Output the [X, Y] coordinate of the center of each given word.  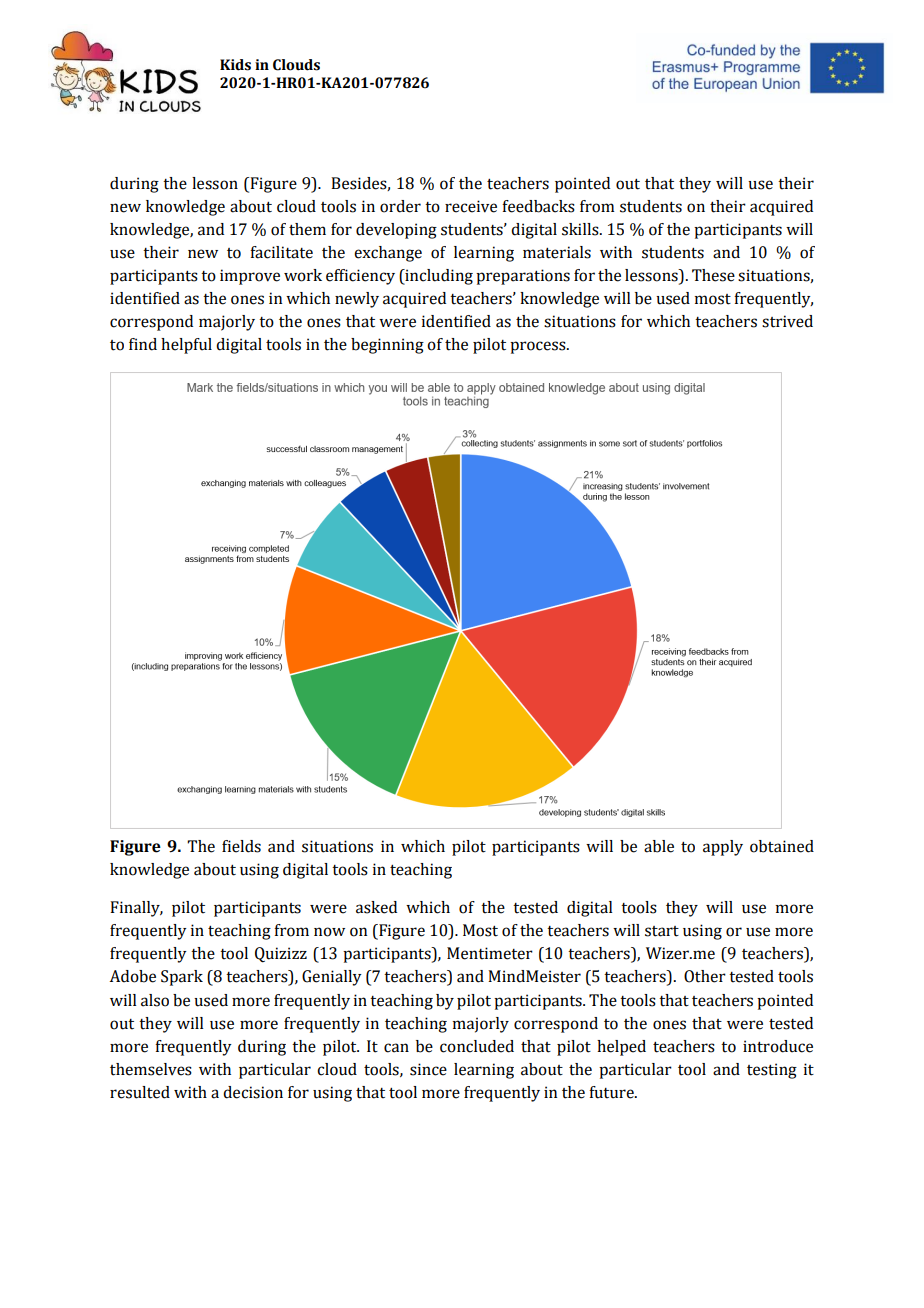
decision [253, 1092]
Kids [235, 65]
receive [471, 206]
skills [581, 229]
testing [772, 1071]
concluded [477, 1046]
